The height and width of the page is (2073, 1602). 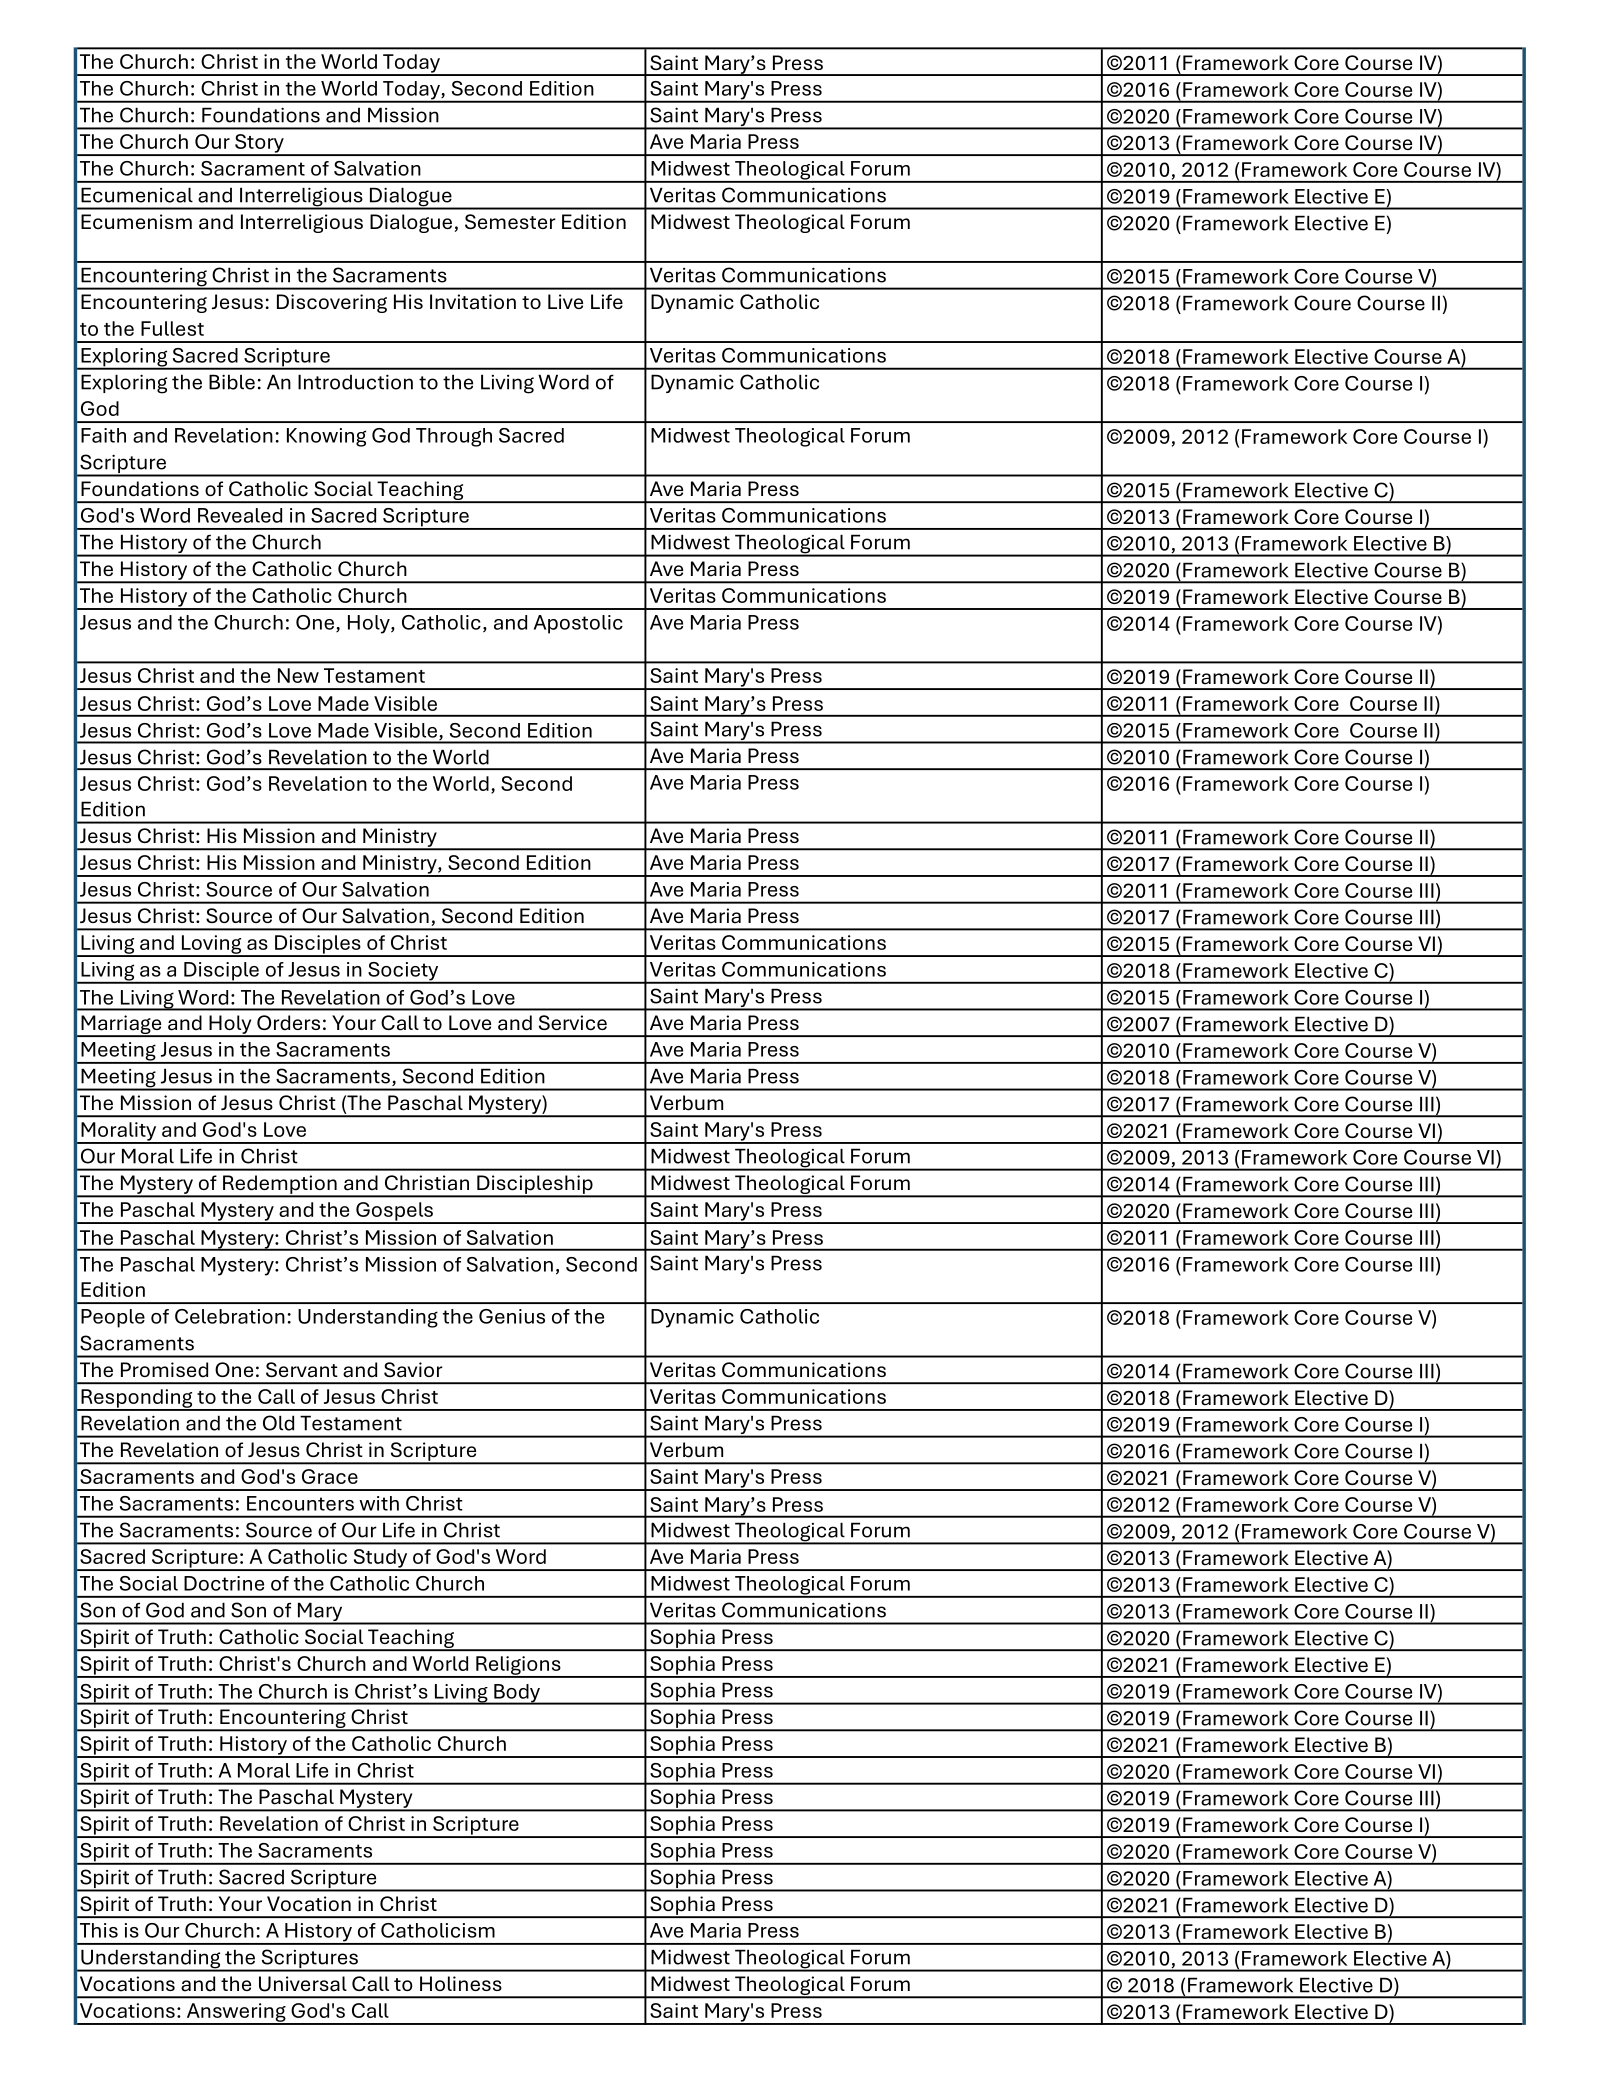 What do you see at coordinates (332, 303) in the page?
I see `Discovering` at bounding box center [332, 303].
